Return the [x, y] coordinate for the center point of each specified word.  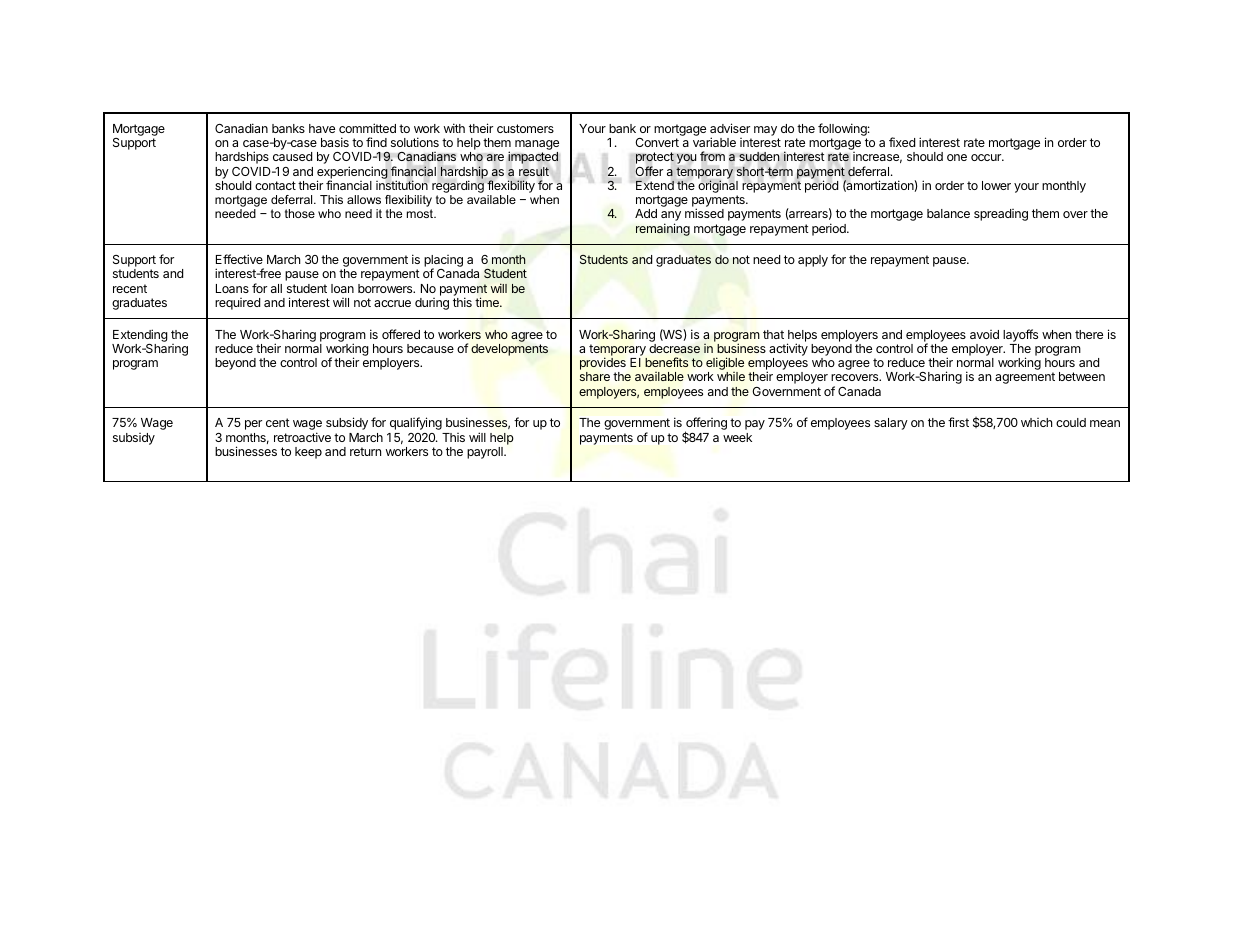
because [430, 348]
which [1036, 422]
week [737, 437]
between [1082, 376]
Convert [657, 142]
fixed [902, 142]
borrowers [386, 288]
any [671, 217]
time [488, 302]
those [300, 213]
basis [335, 142]
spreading [1001, 215]
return [365, 451]
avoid [984, 334]
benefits [666, 362]
